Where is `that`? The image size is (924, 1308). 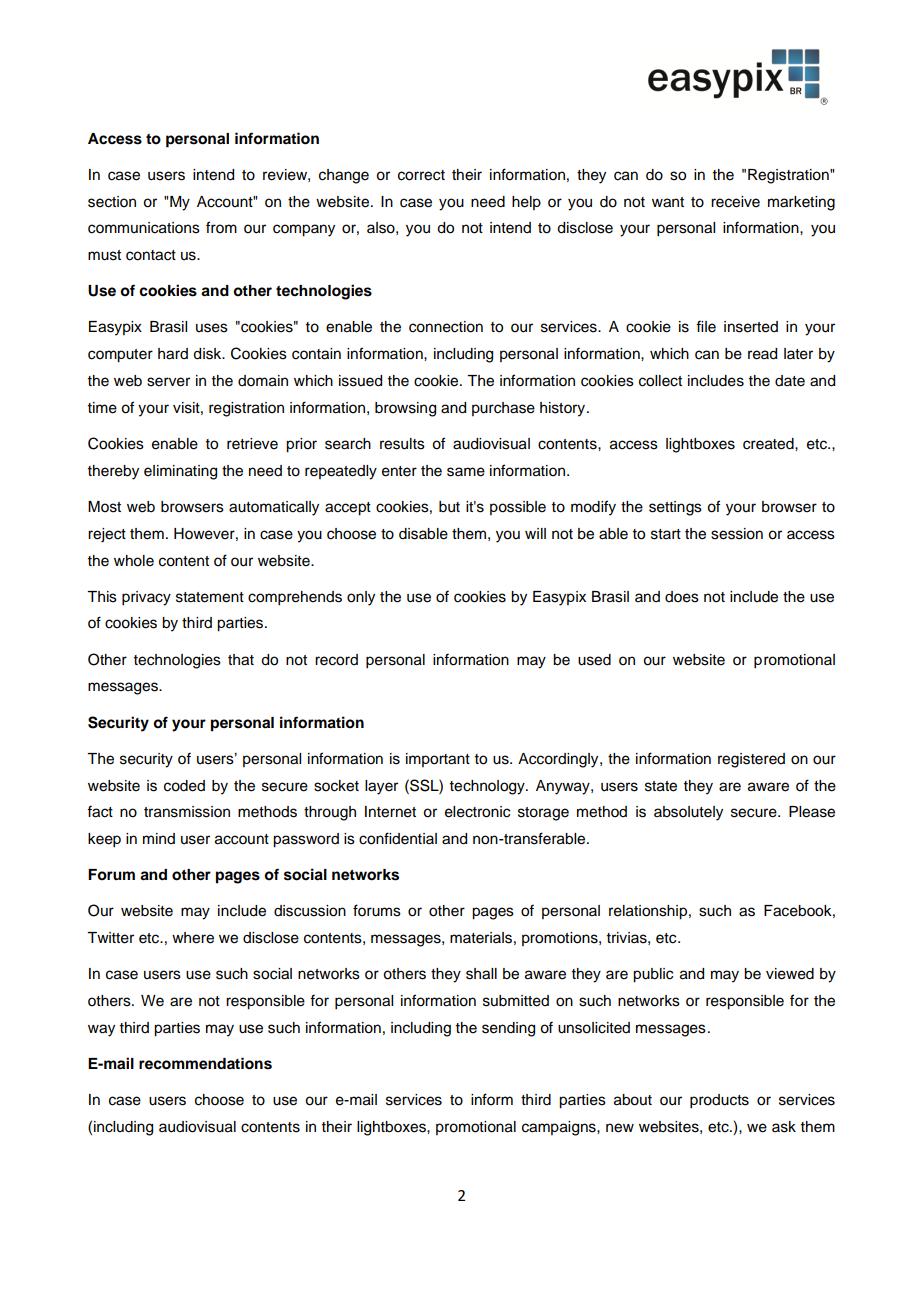
that is located at coordinates (241, 660).
